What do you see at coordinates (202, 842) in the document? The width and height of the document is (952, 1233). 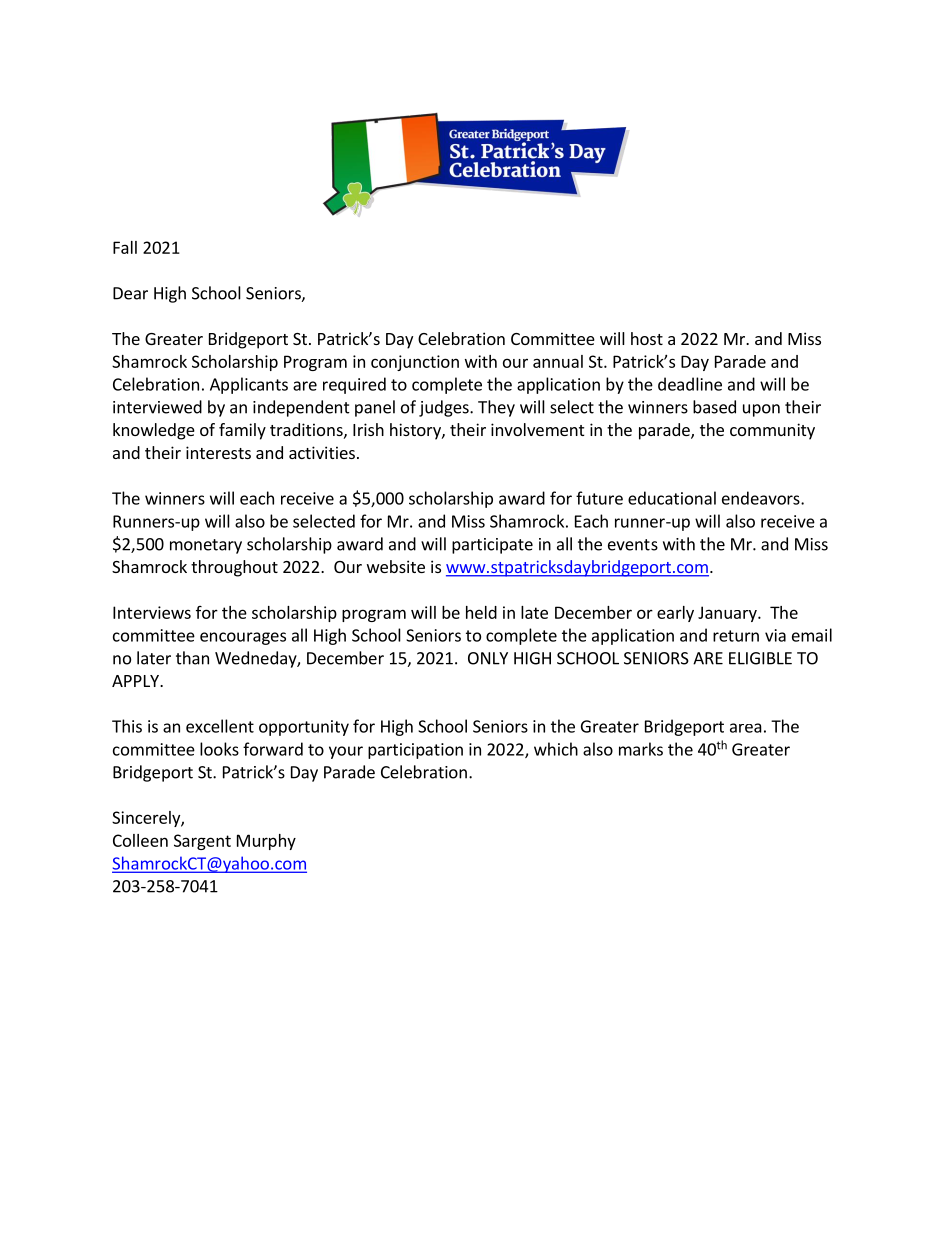 I see `Sargent` at bounding box center [202, 842].
